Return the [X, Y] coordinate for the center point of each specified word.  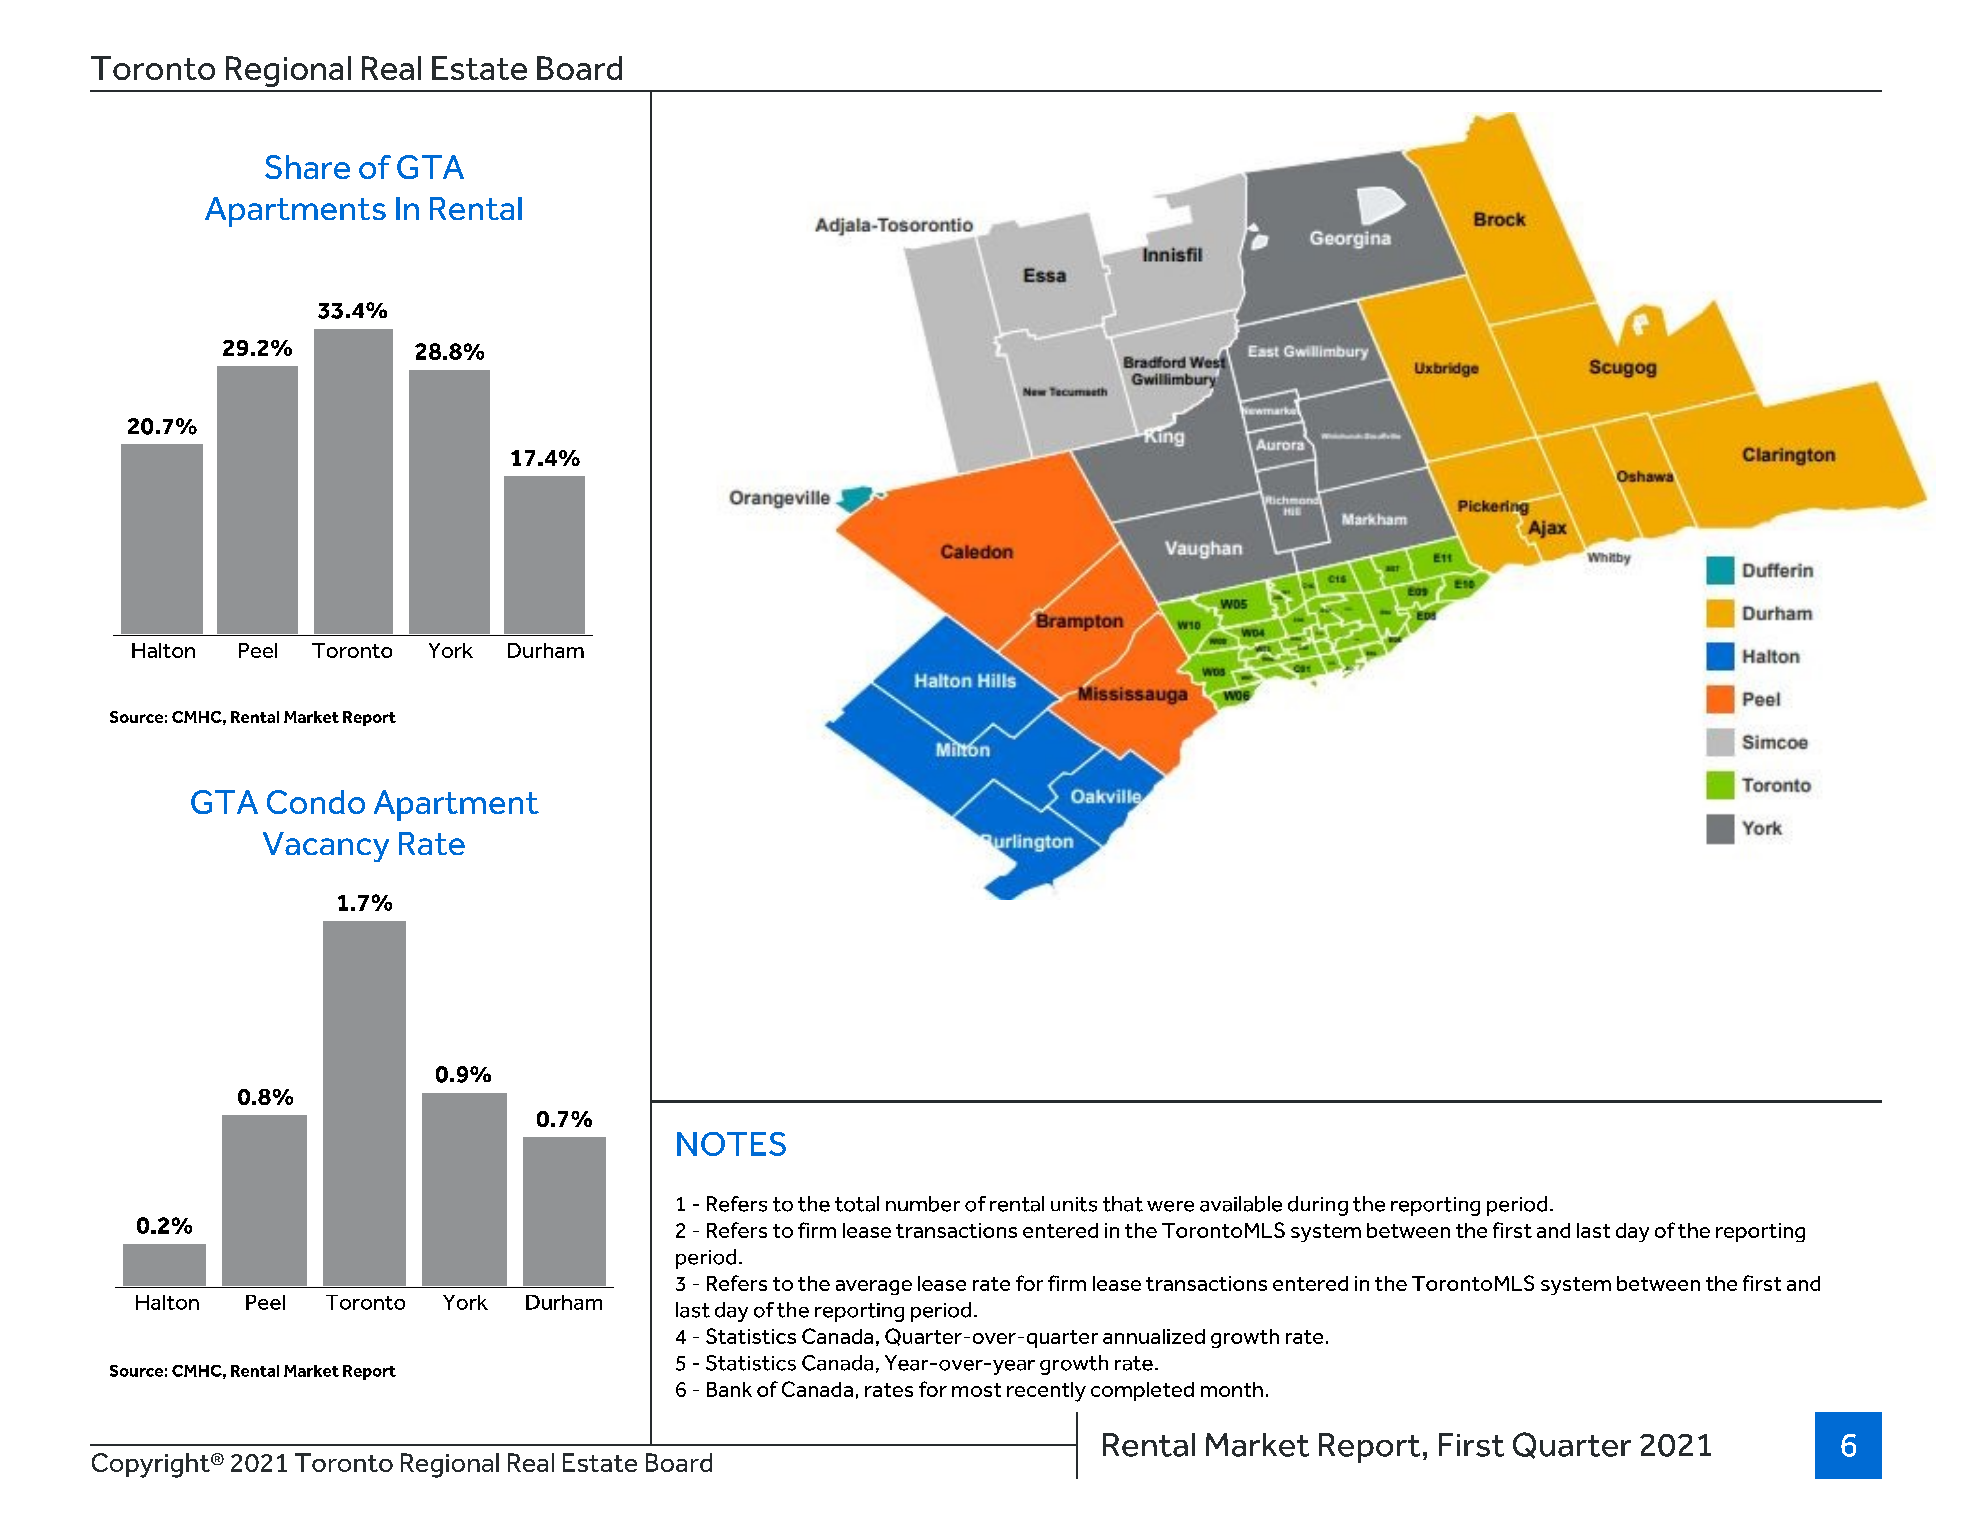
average [874, 1287]
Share [307, 167]
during [1318, 1206]
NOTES [731, 1144]
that [1123, 1204]
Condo [316, 802]
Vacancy [326, 847]
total [857, 1204]
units [1074, 1204]
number [923, 1204]
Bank [729, 1389]
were [1170, 1206]
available [1241, 1204]
